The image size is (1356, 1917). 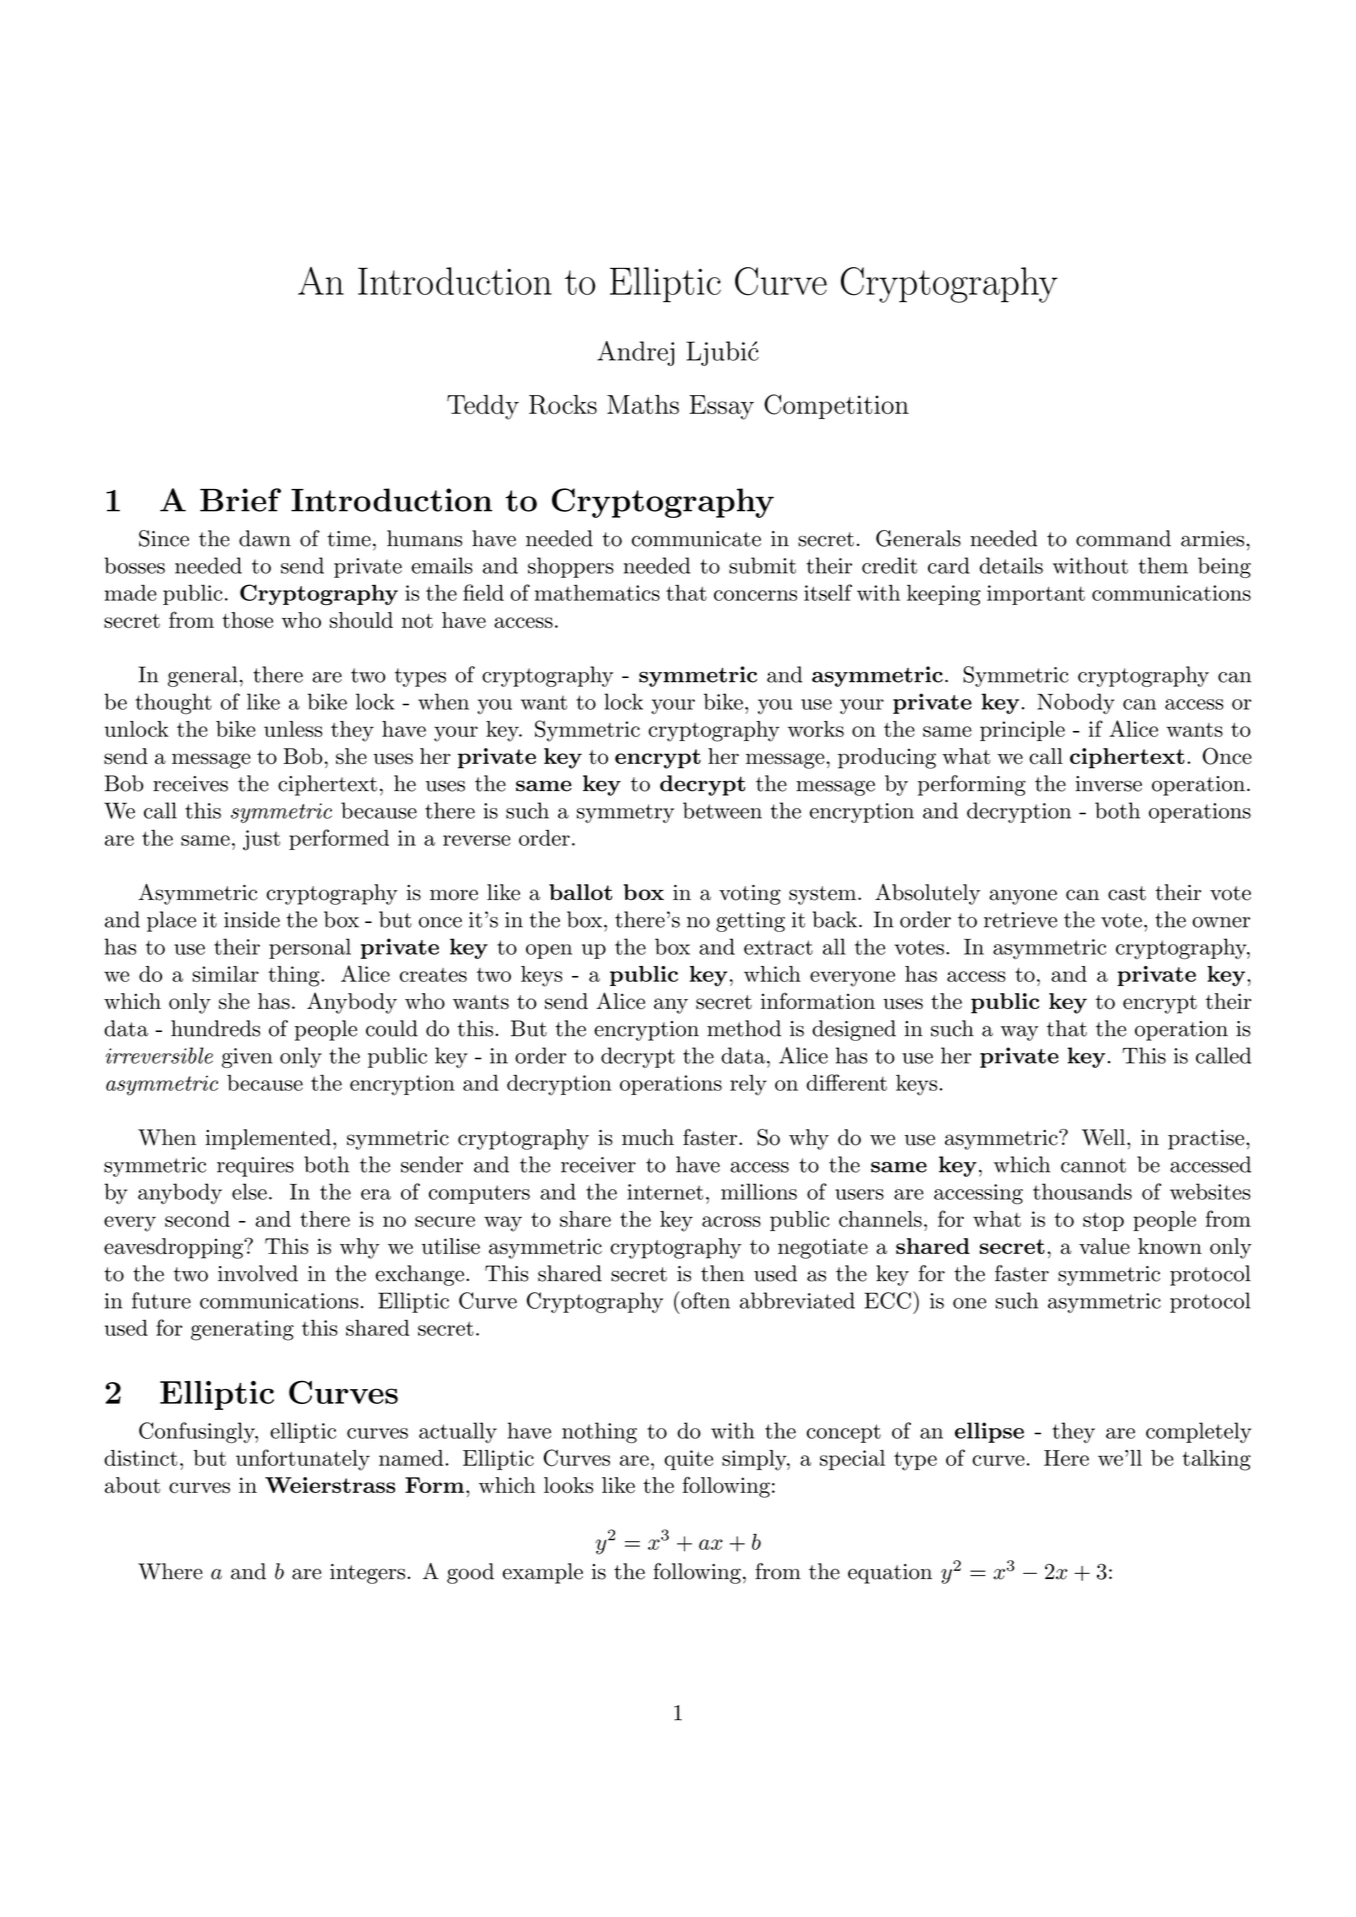 I want to click on value, so click(x=1104, y=1246).
